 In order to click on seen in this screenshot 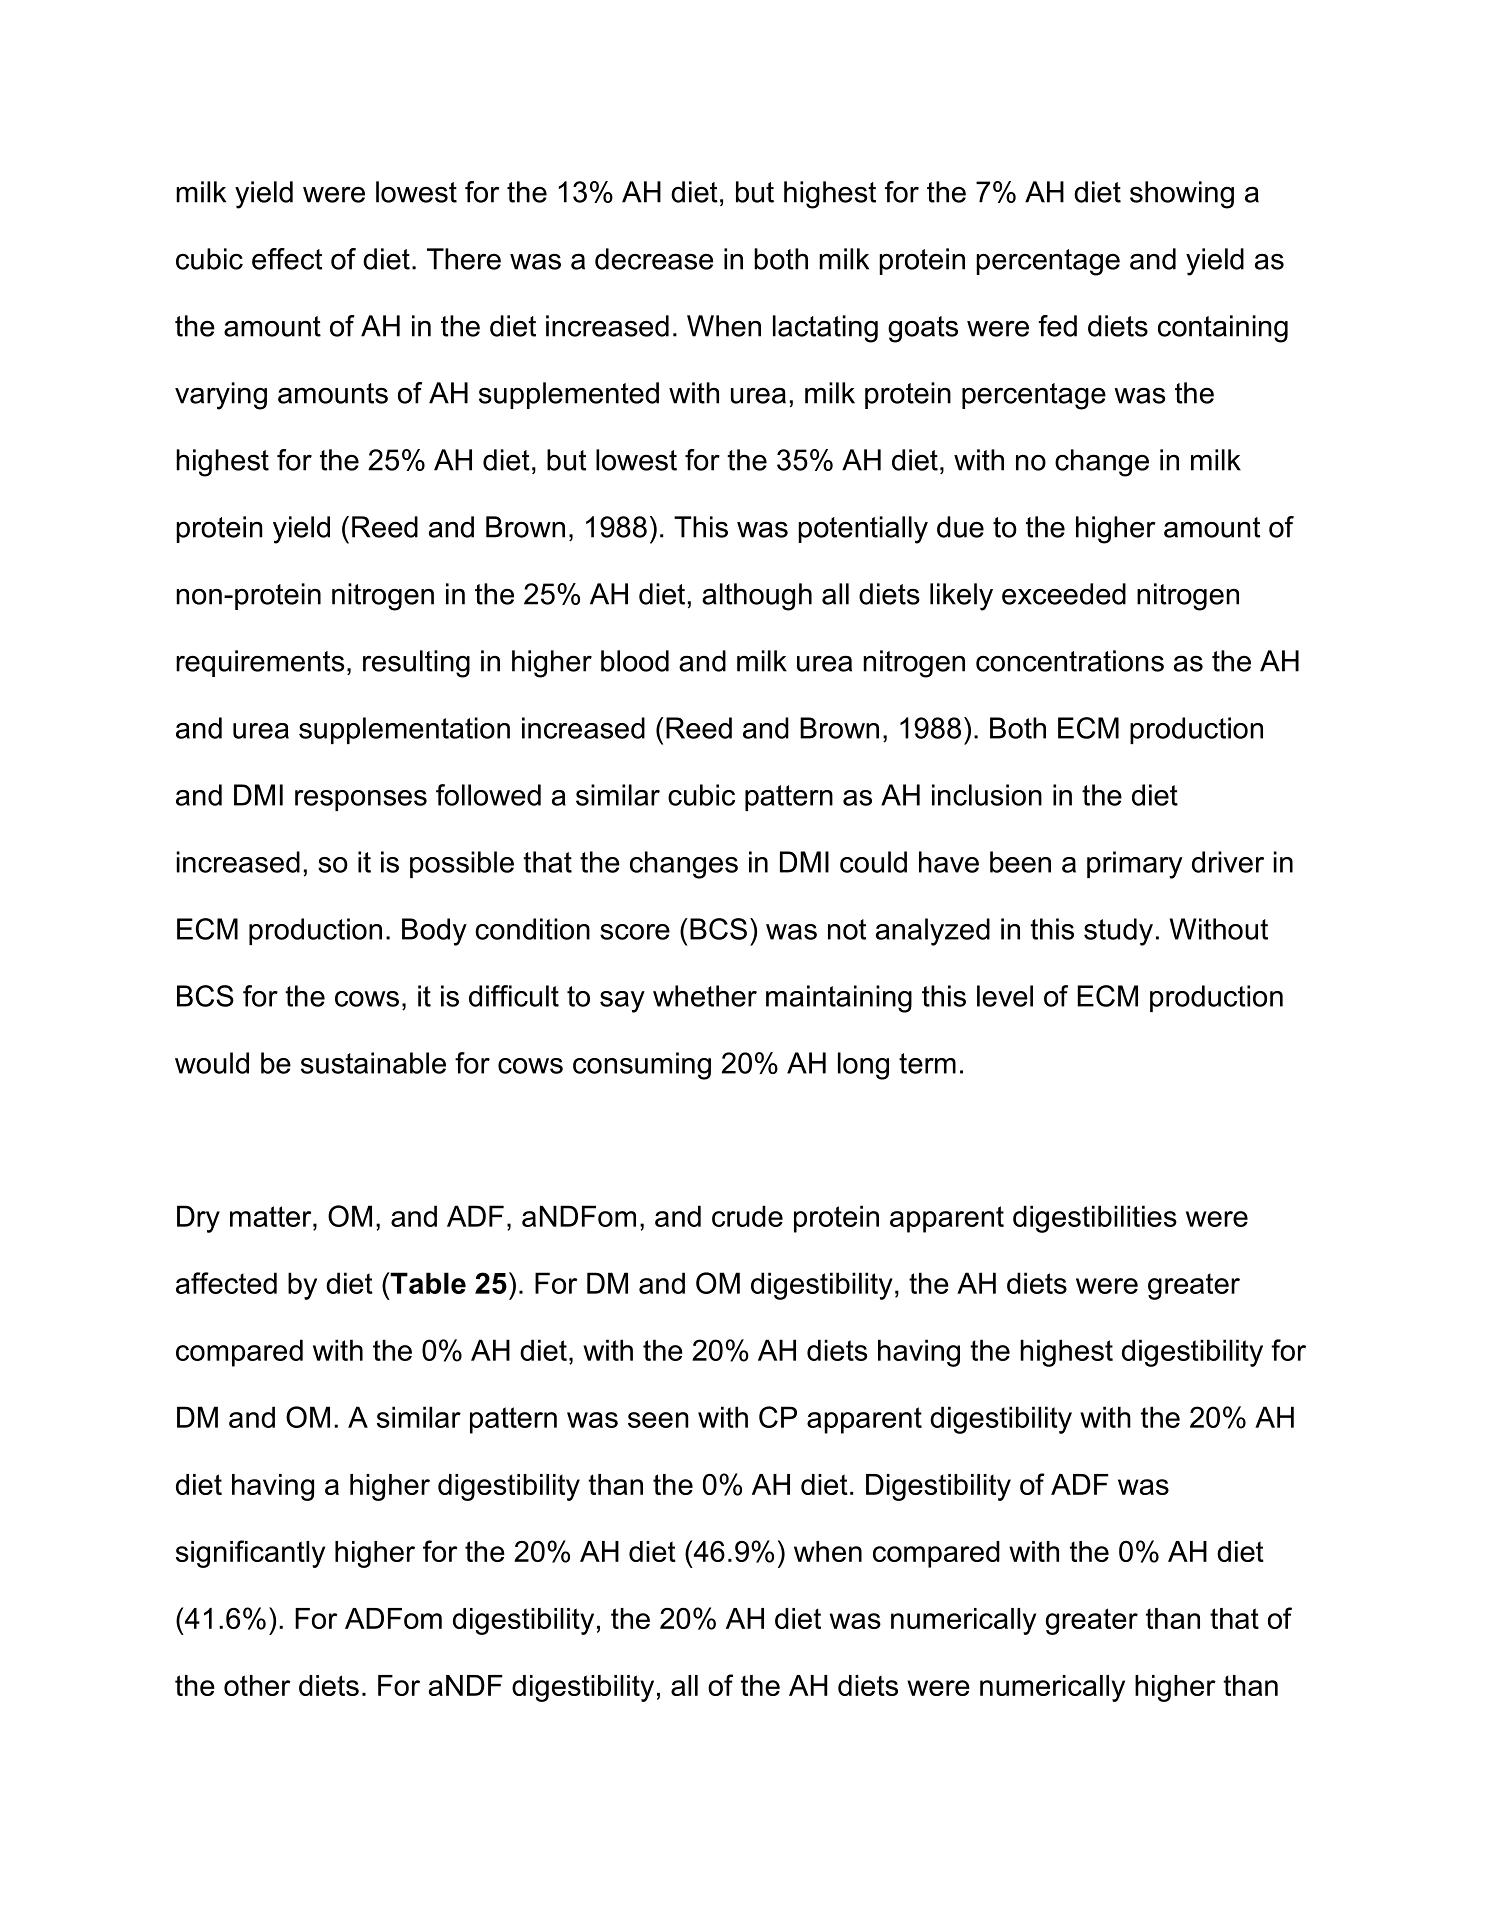, I will do `click(658, 1420)`.
